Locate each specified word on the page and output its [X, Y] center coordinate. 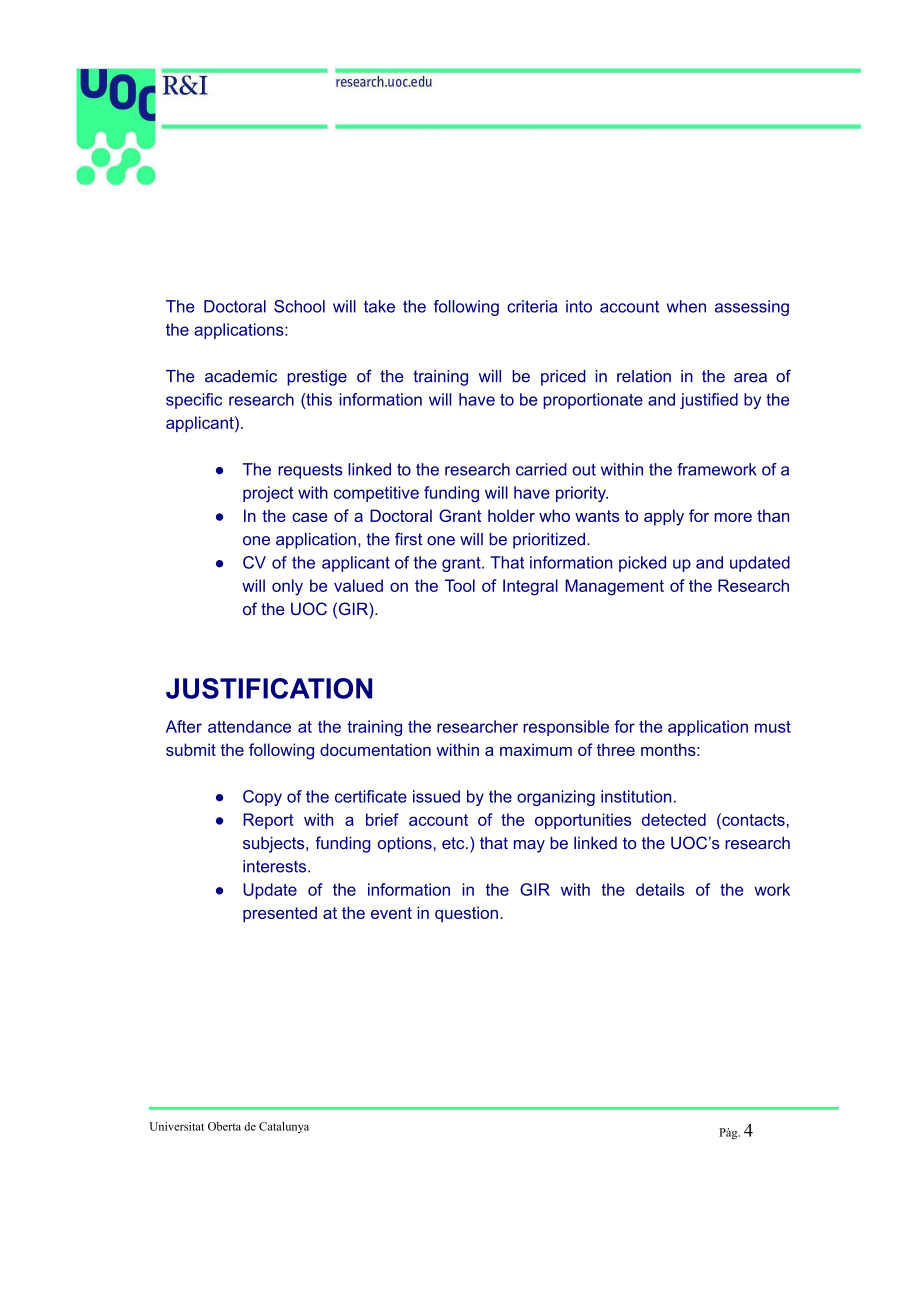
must [773, 727]
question [466, 914]
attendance [249, 726]
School [299, 306]
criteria [532, 306]
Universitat [177, 1126]
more [733, 517]
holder [511, 515]
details [660, 889]
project [268, 494]
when [686, 306]
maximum [536, 749]
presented [280, 914]
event [391, 913]
